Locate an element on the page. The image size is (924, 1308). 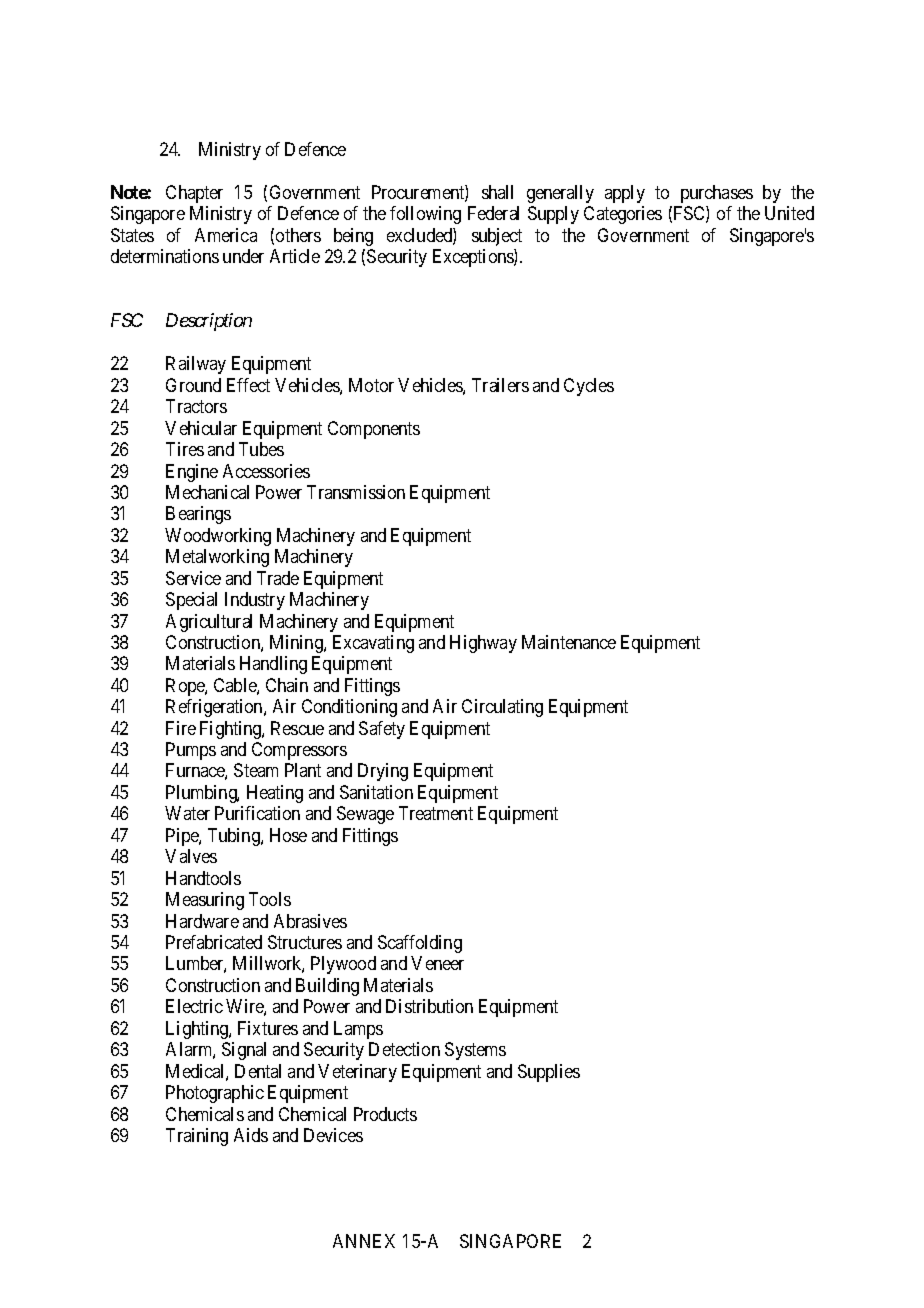
Training is located at coordinates (197, 1137).
